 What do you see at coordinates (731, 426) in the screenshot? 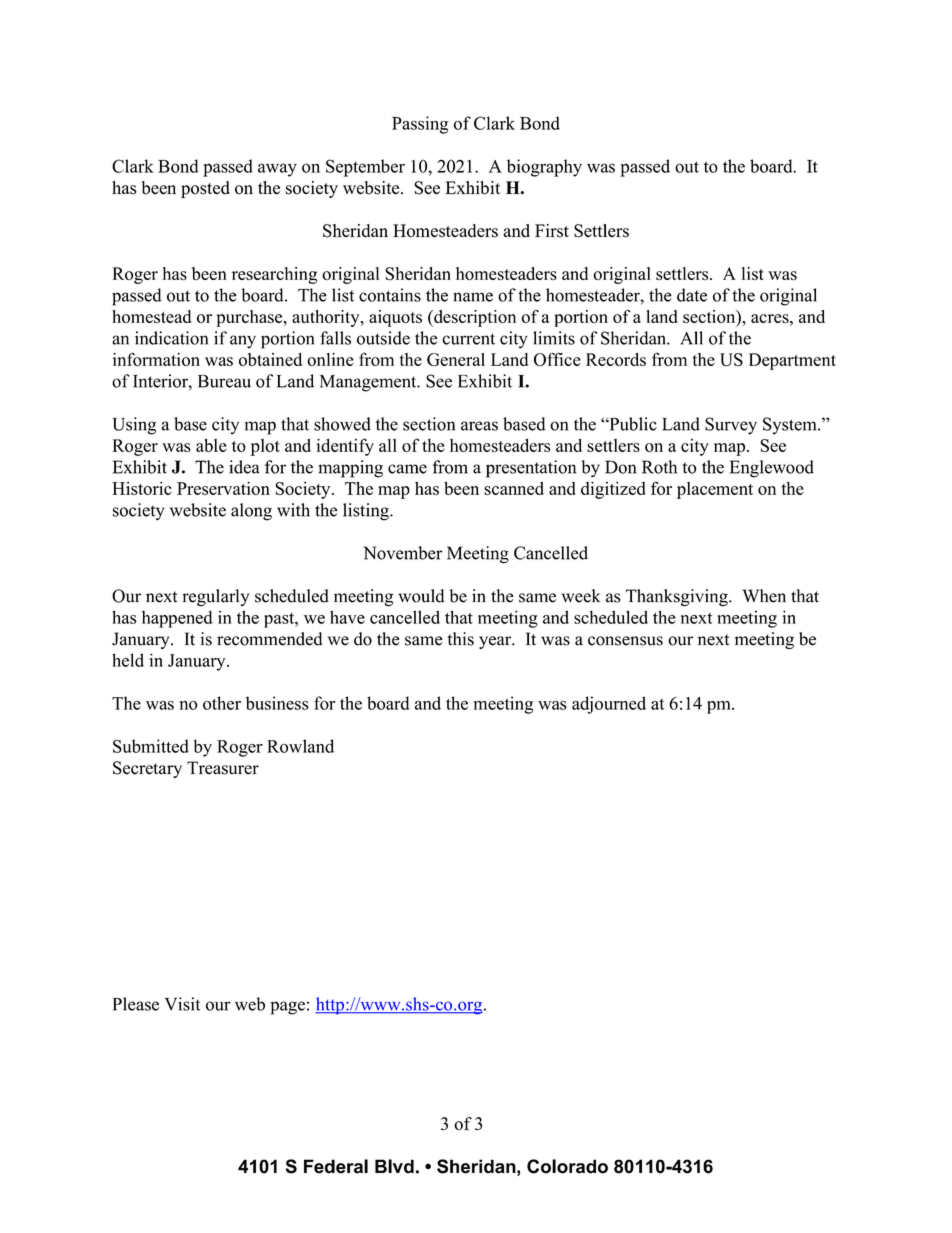
I see `Survey` at bounding box center [731, 426].
